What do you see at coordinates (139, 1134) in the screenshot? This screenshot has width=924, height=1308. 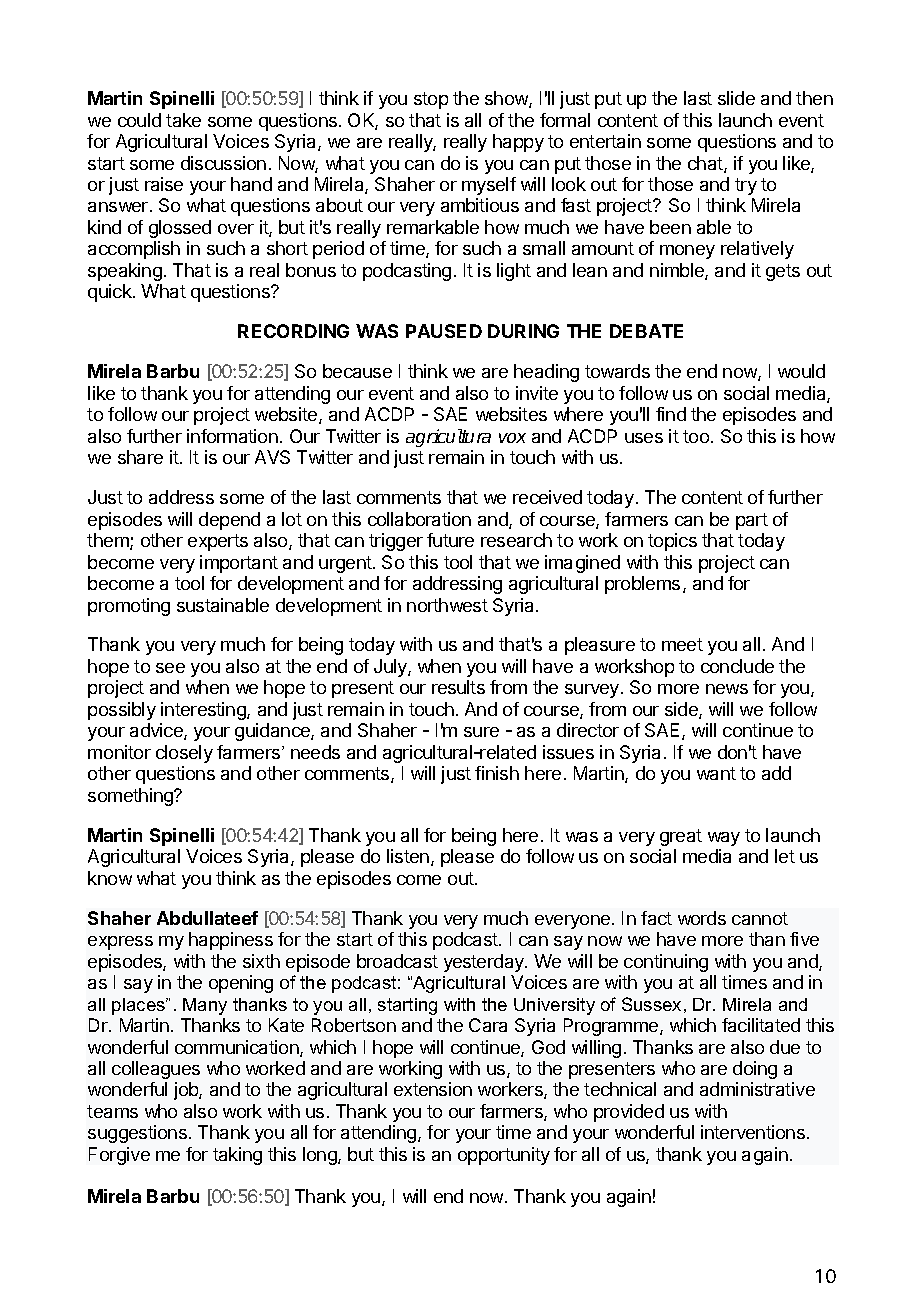 I see `suggestions` at bounding box center [139, 1134].
